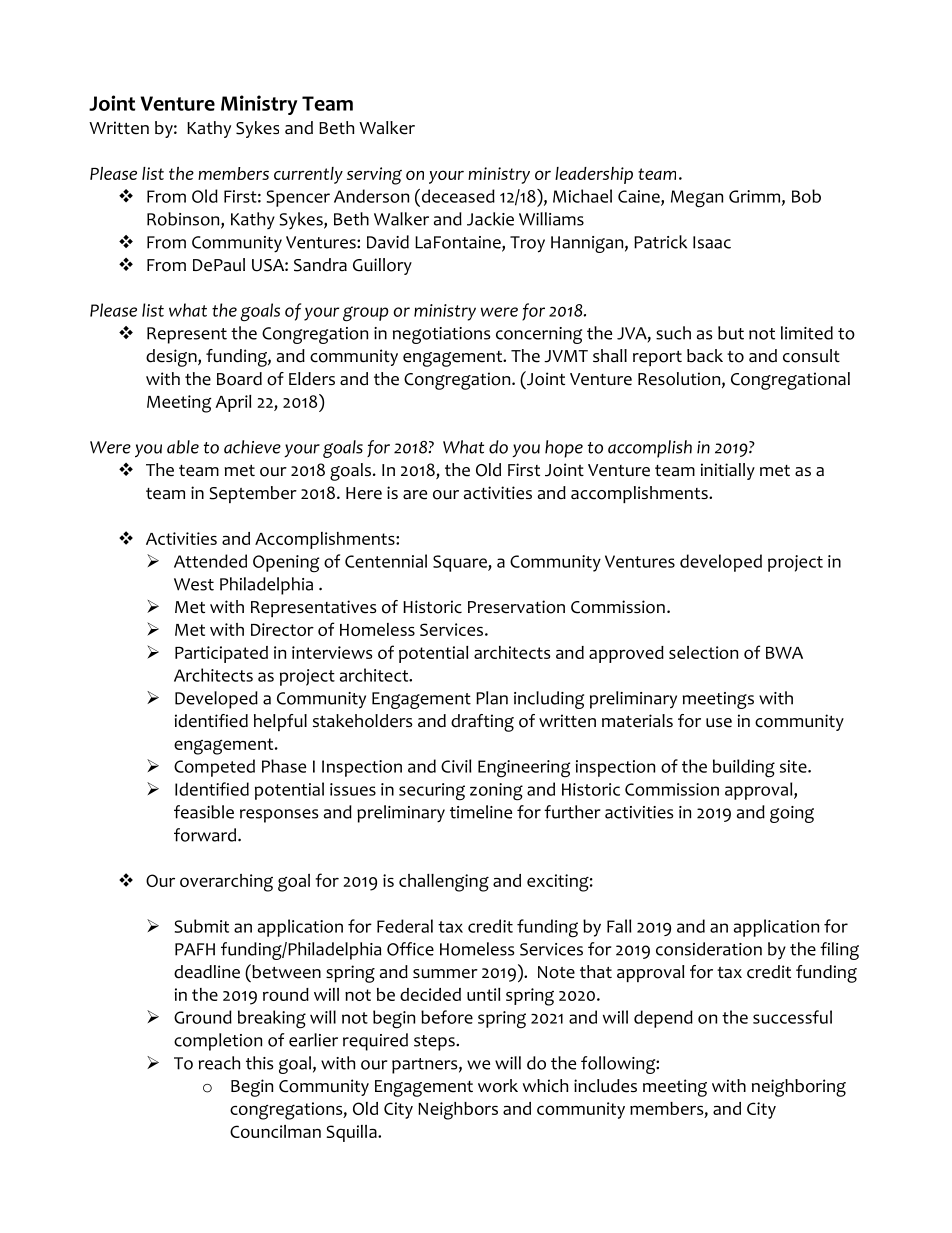  Describe the element at coordinates (279, 816) in the screenshot. I see `responses` at that location.
